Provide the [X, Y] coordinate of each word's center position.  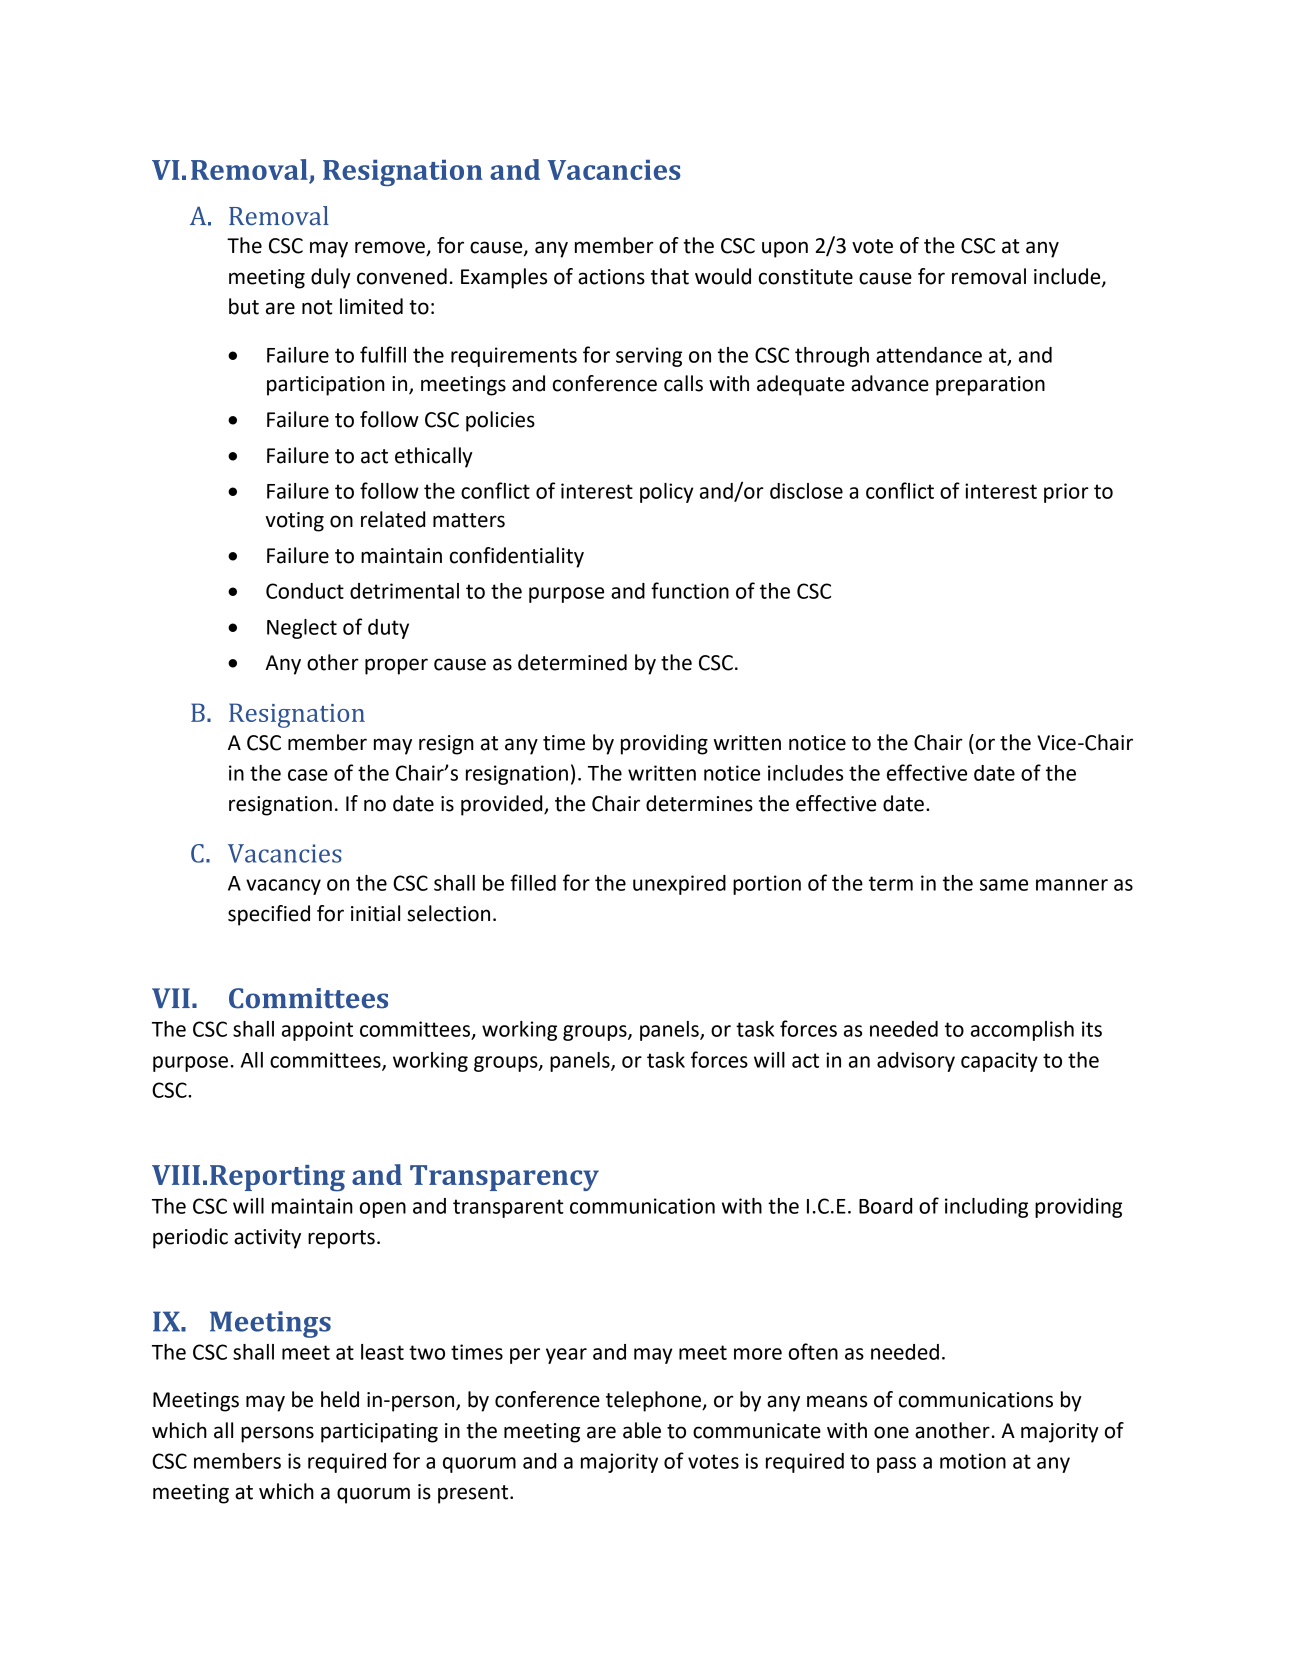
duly [331, 278]
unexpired [679, 885]
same [1004, 885]
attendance [929, 355]
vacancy [283, 887]
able [642, 1430]
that [670, 276]
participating [379, 1433]
